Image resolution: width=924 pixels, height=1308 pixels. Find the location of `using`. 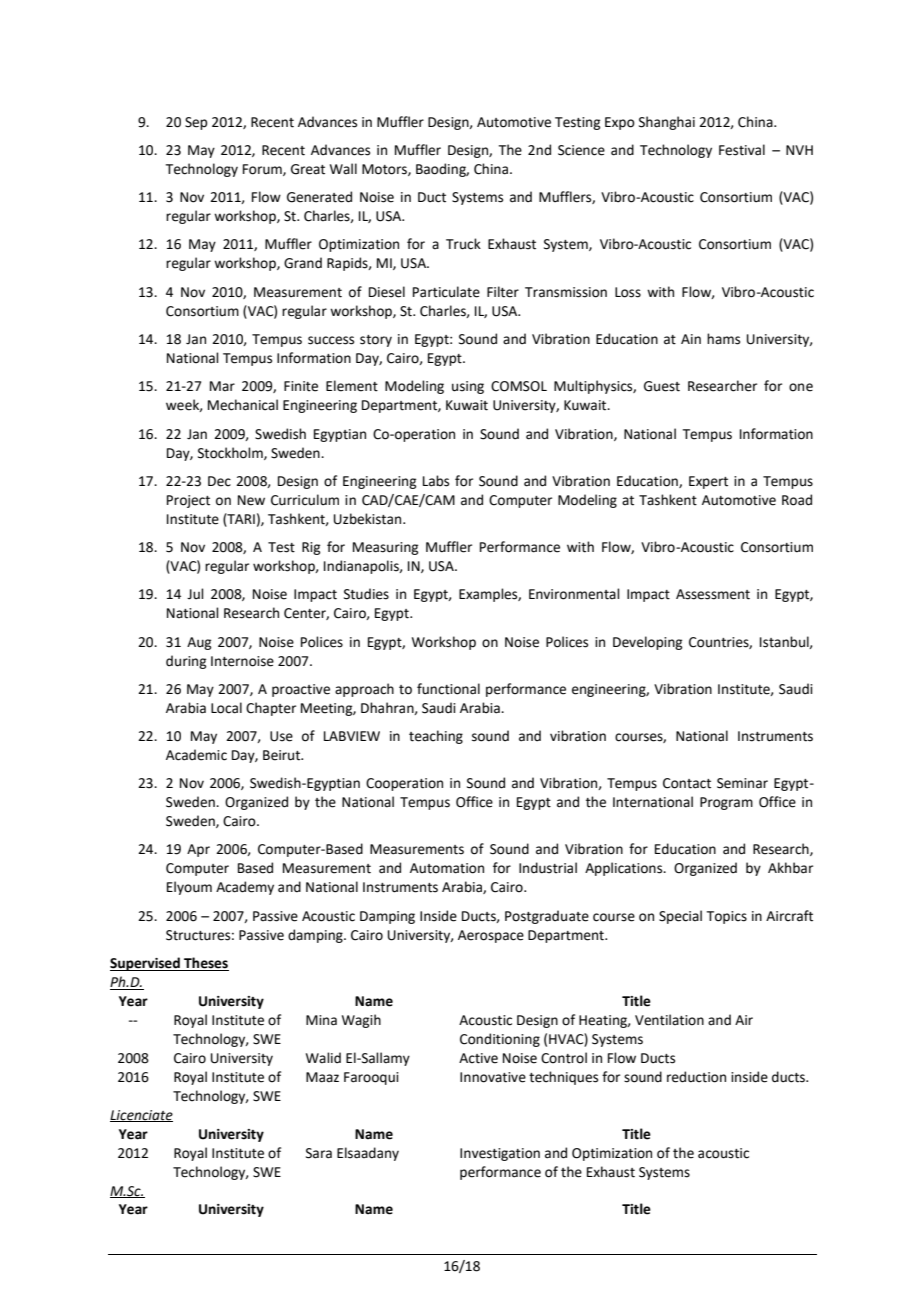

using is located at coordinates (468, 387).
